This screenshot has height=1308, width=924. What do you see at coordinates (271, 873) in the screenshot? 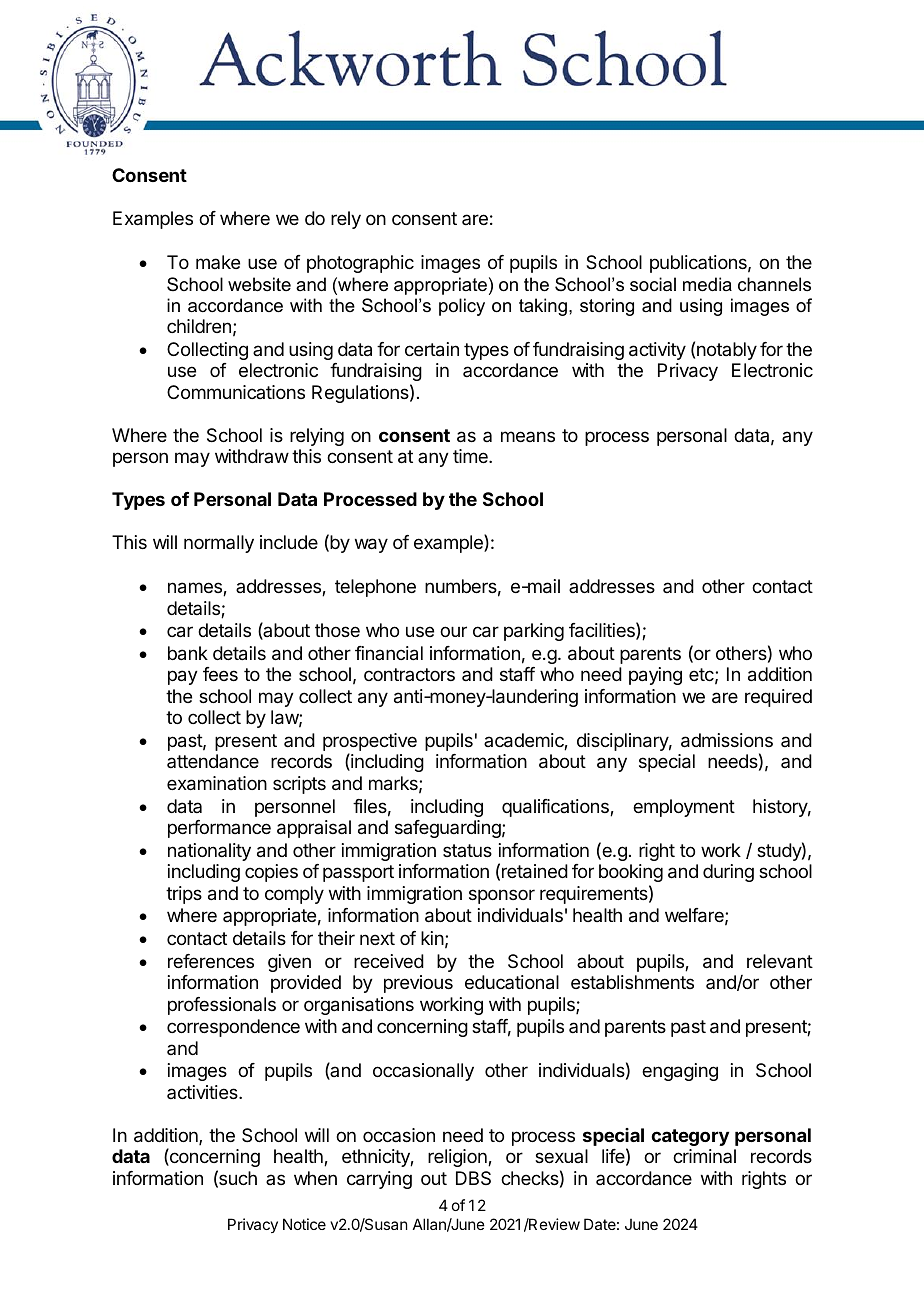
I see `copies` at bounding box center [271, 873].
